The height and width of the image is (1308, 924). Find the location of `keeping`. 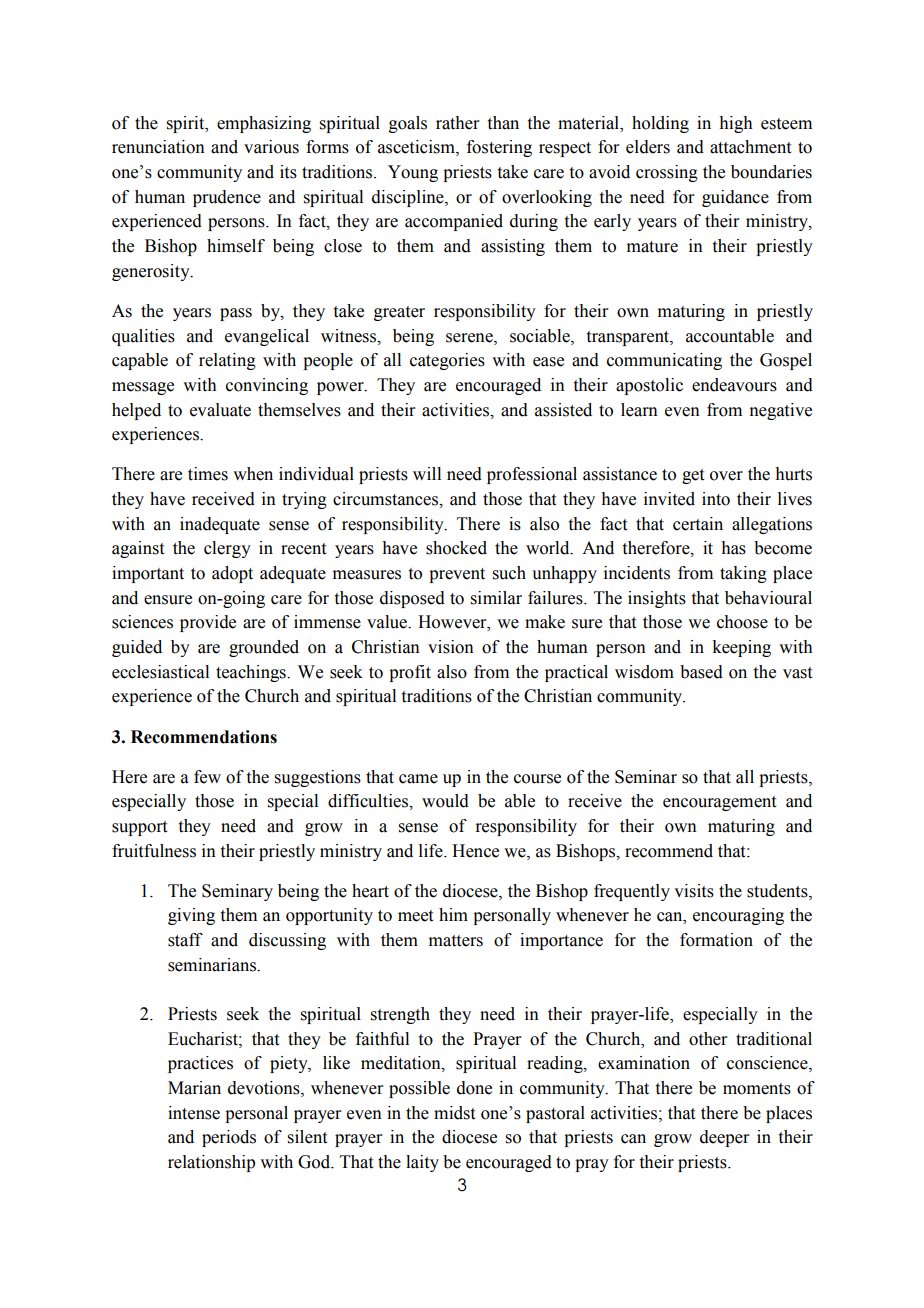

keeping is located at coordinates (741, 648).
